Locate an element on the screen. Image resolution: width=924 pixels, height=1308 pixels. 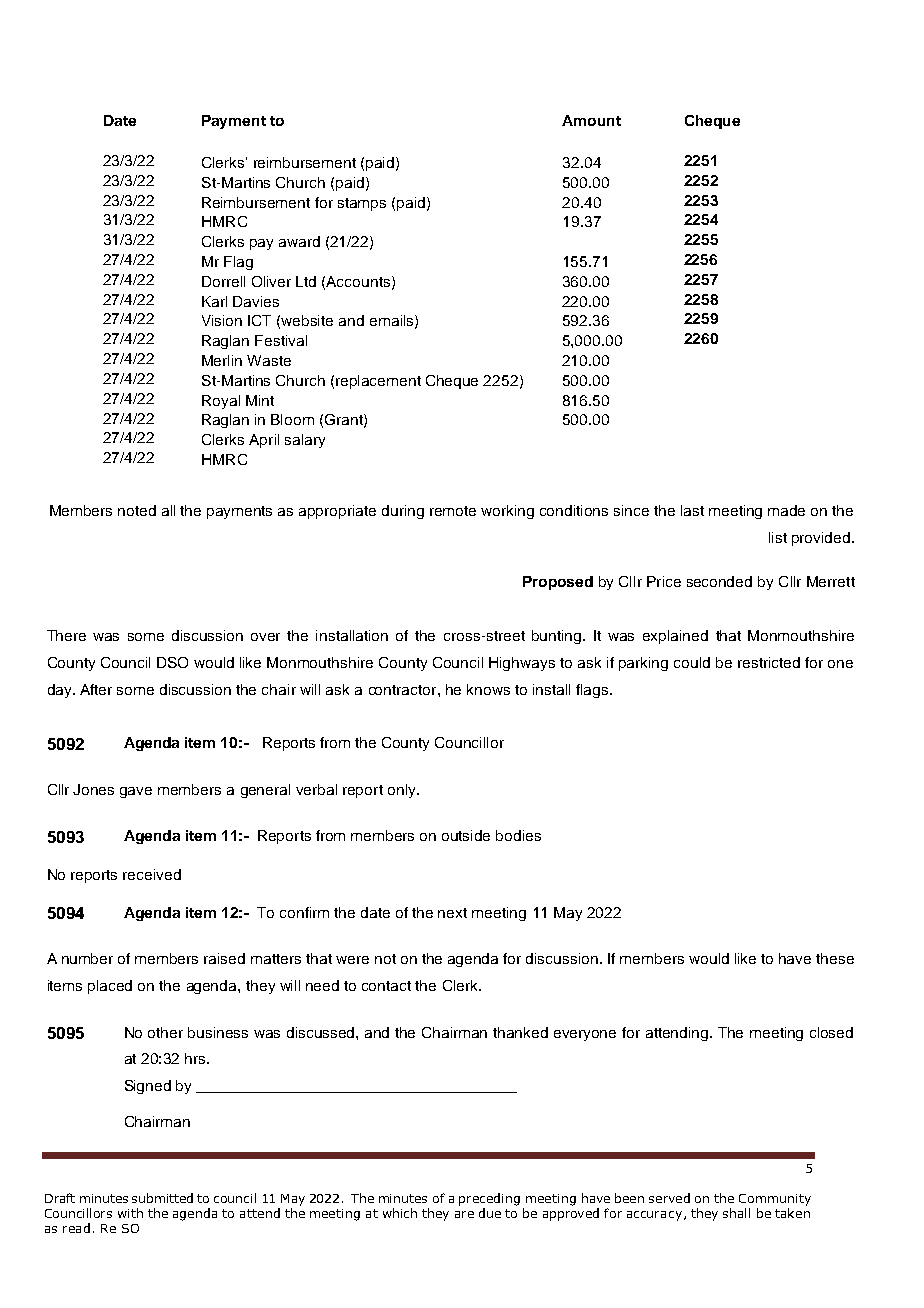
stamps is located at coordinates (362, 204).
